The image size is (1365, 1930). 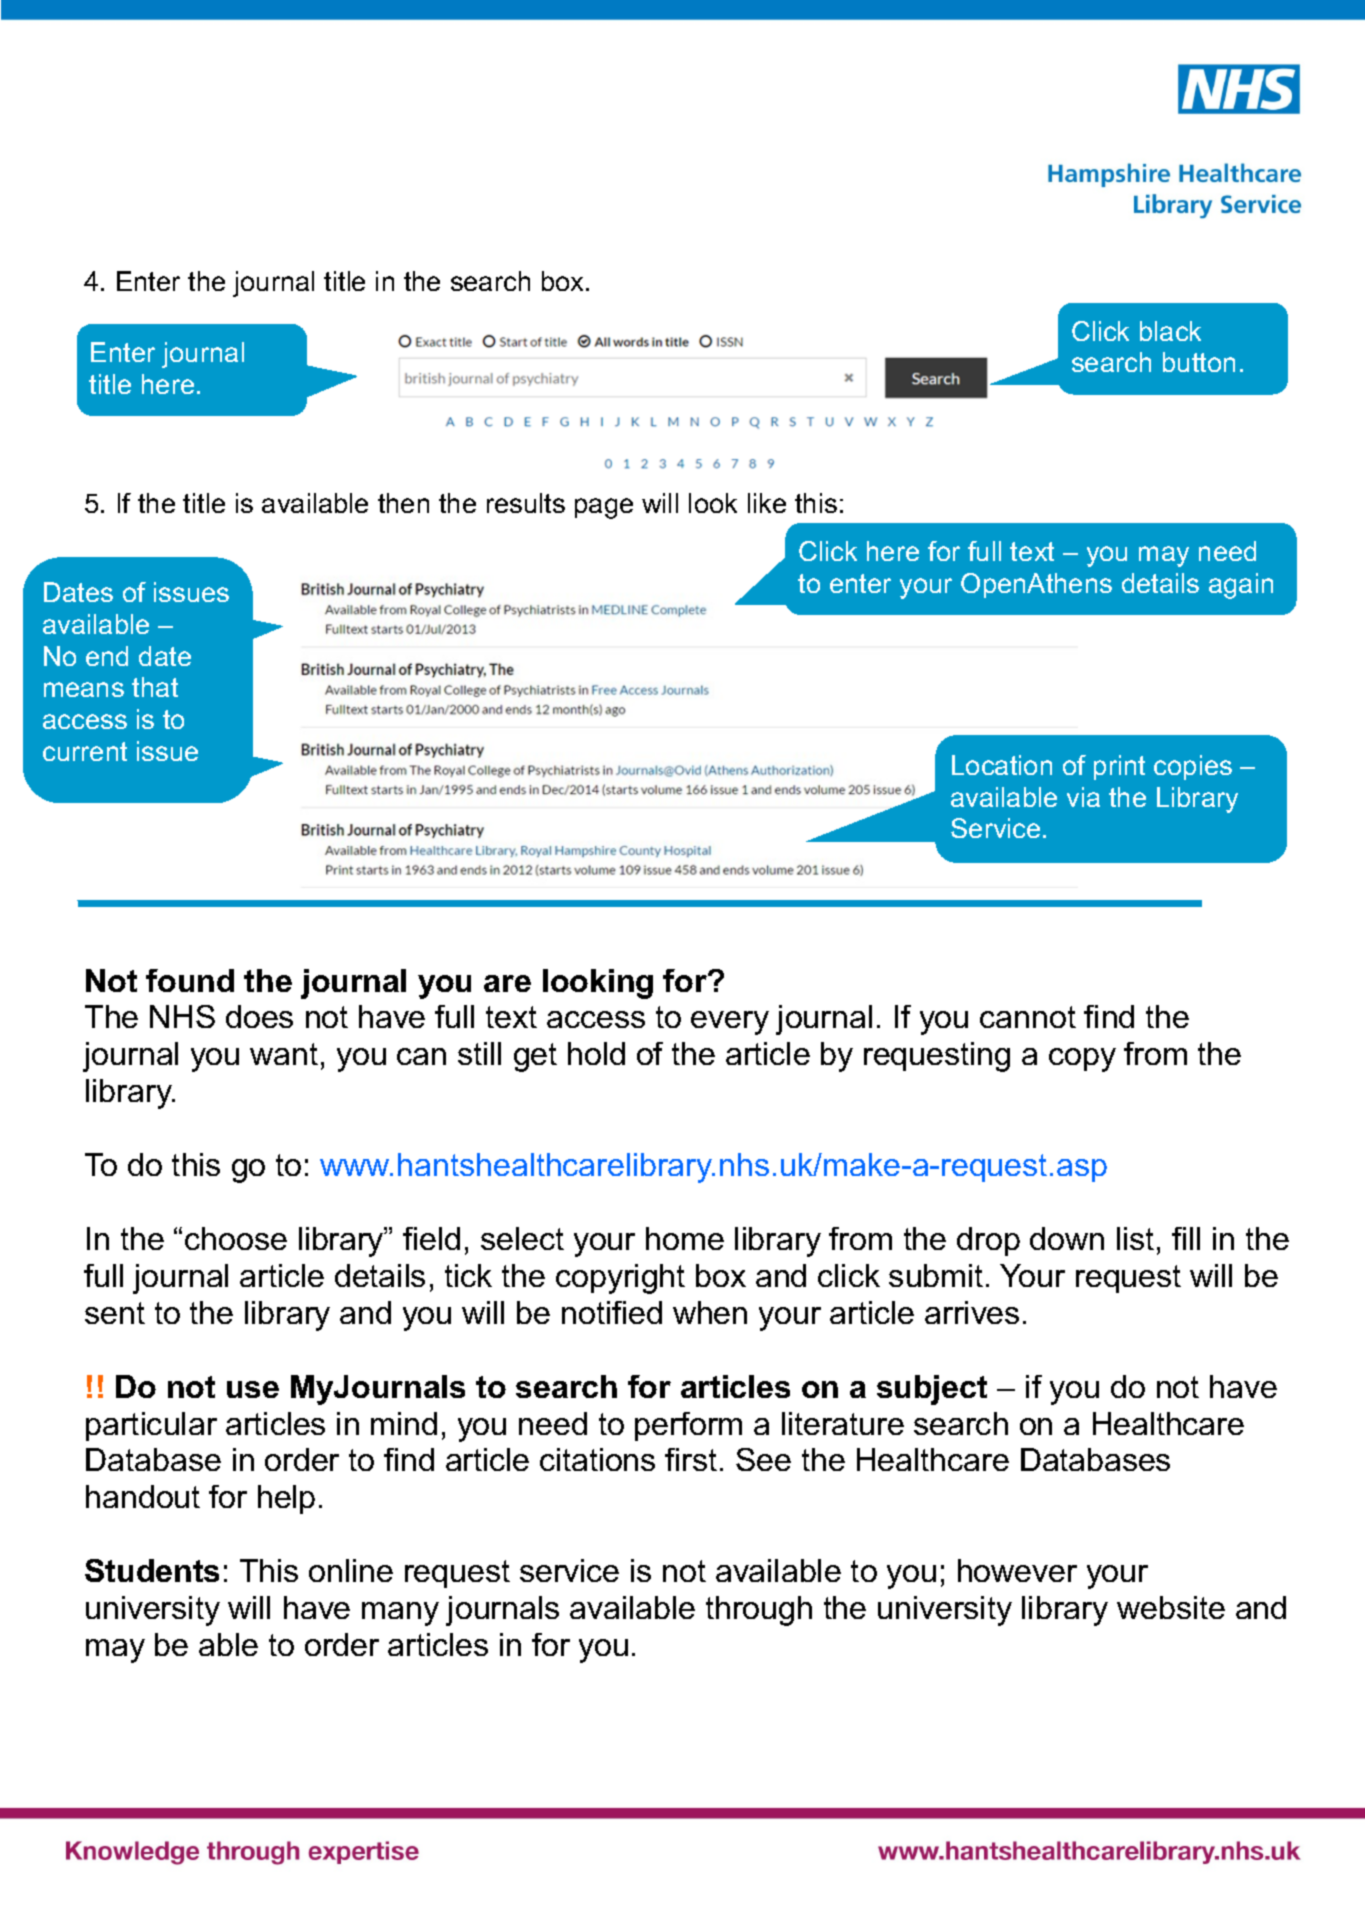 What do you see at coordinates (1135, 1238) in the image?
I see `list` at bounding box center [1135, 1238].
